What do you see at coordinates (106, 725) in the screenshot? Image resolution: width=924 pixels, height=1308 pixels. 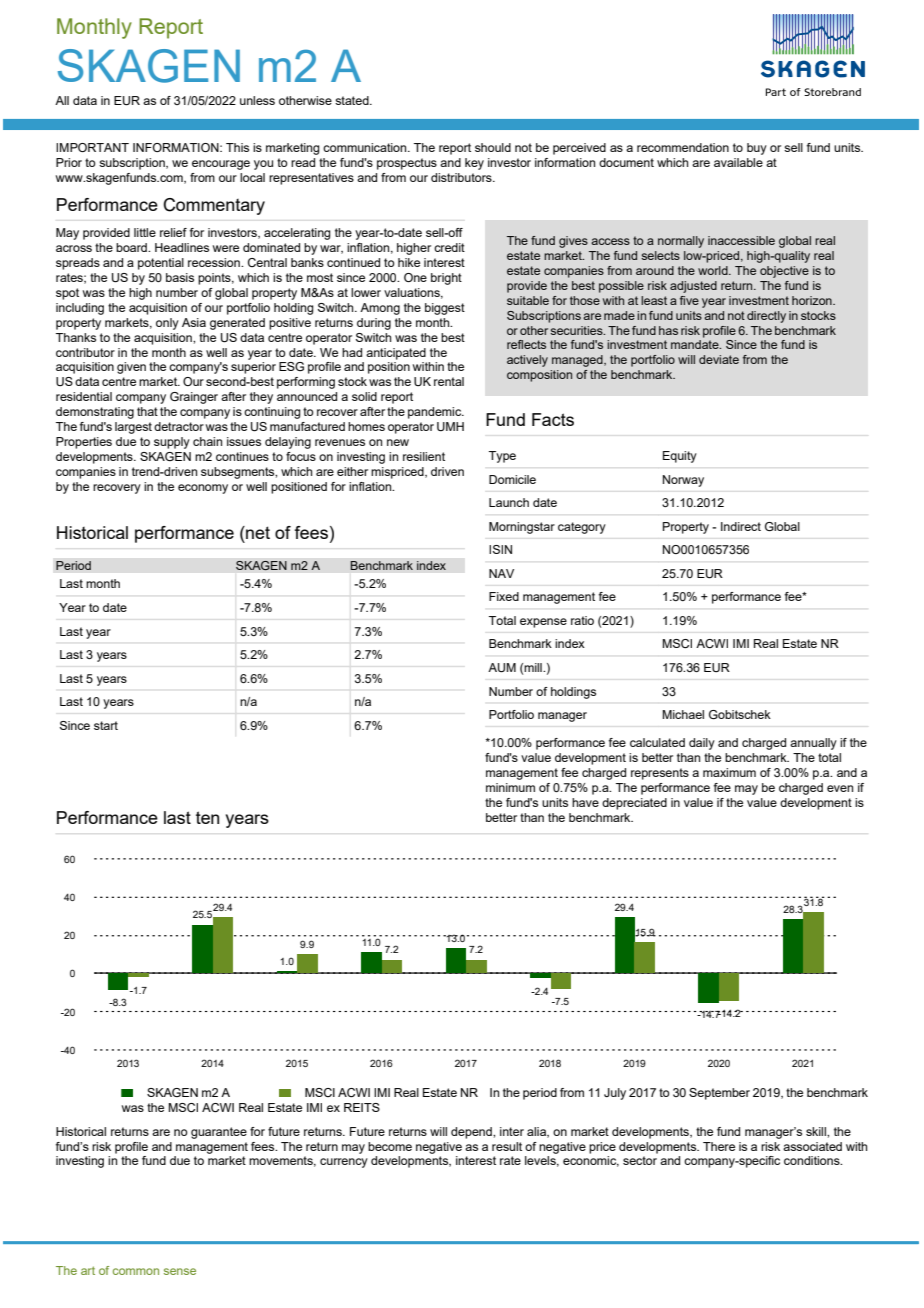 I see `start` at bounding box center [106, 725].
